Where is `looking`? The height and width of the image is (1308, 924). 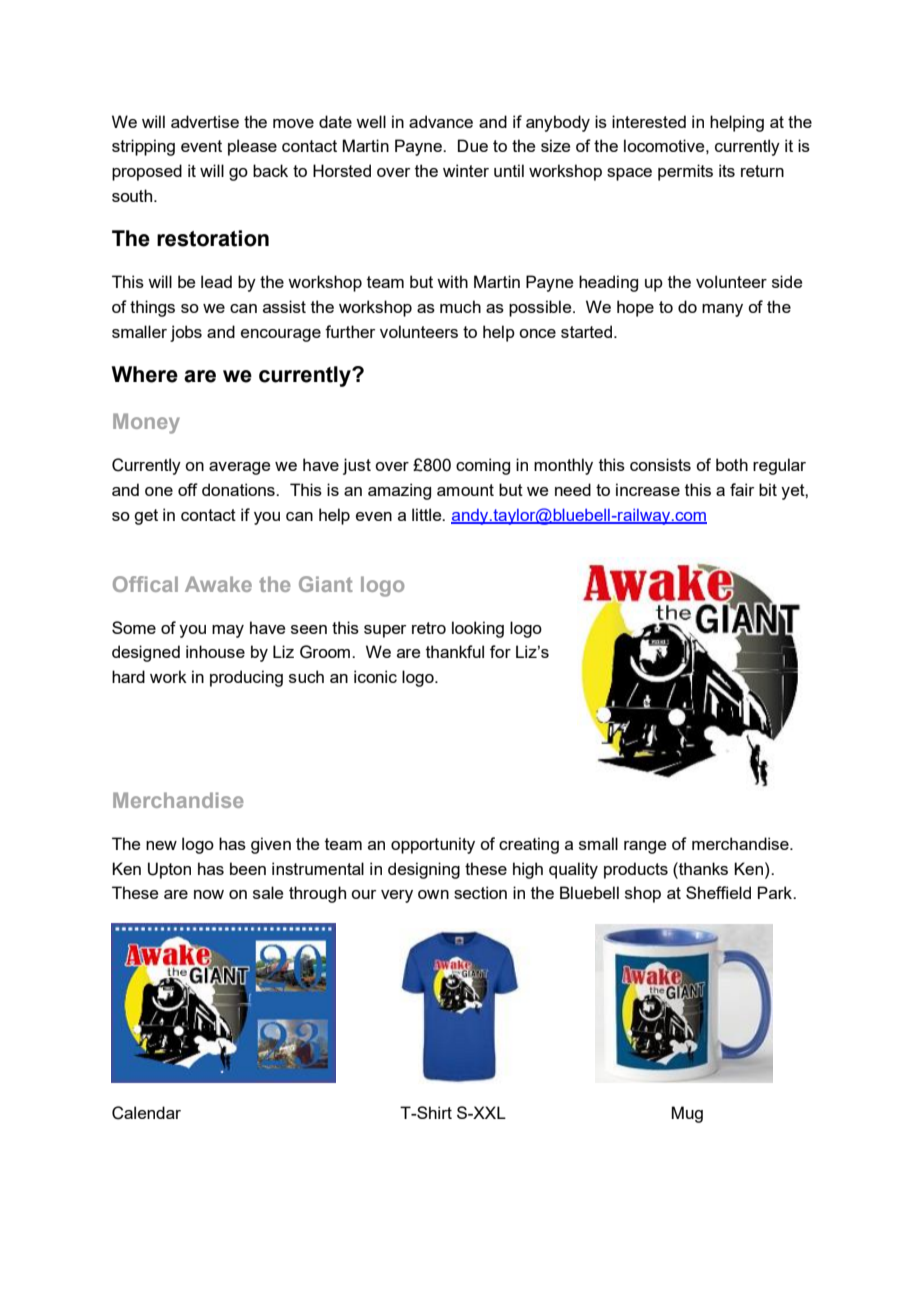 looking is located at coordinates (478, 629).
